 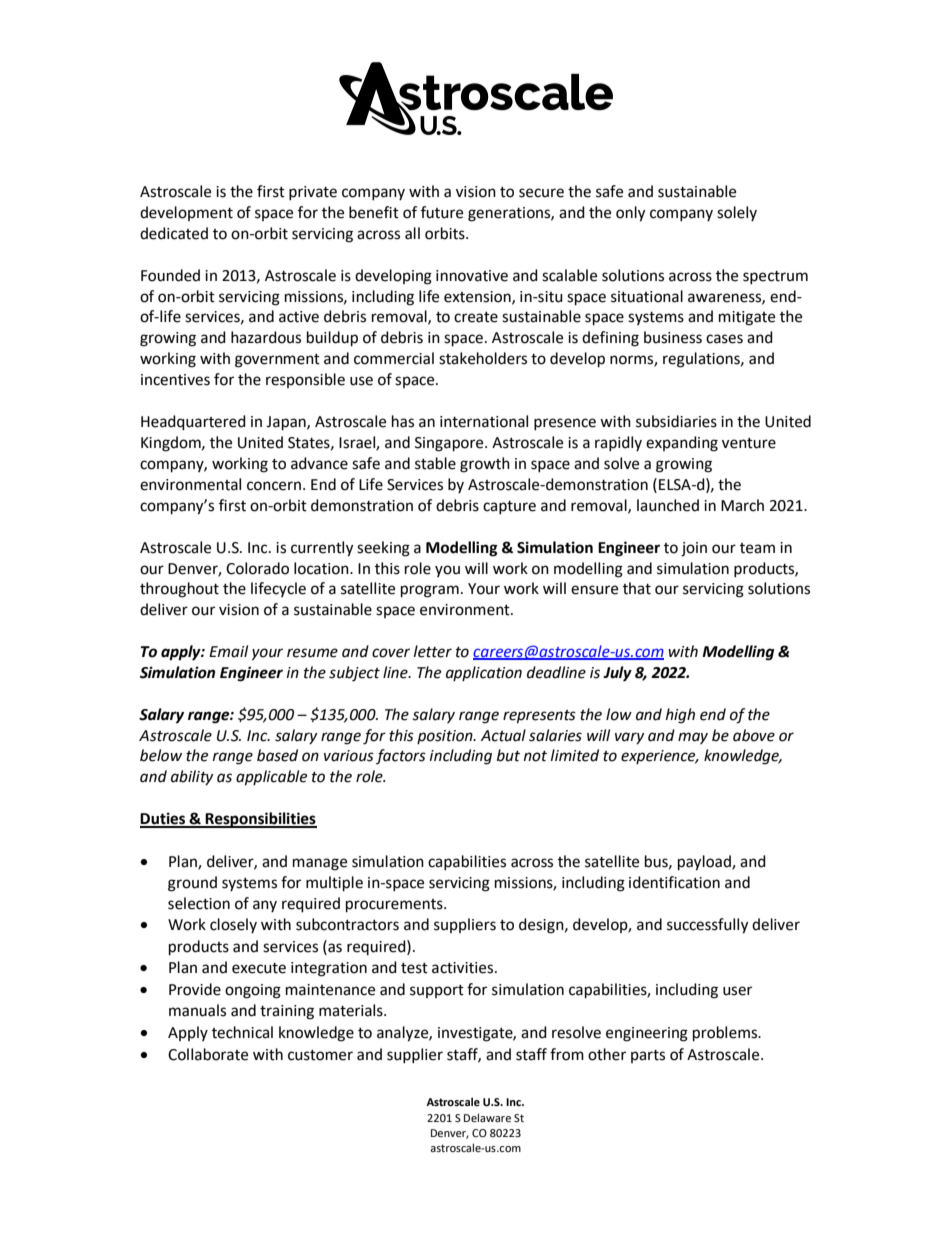 I want to click on Headquartered, so click(x=193, y=423).
